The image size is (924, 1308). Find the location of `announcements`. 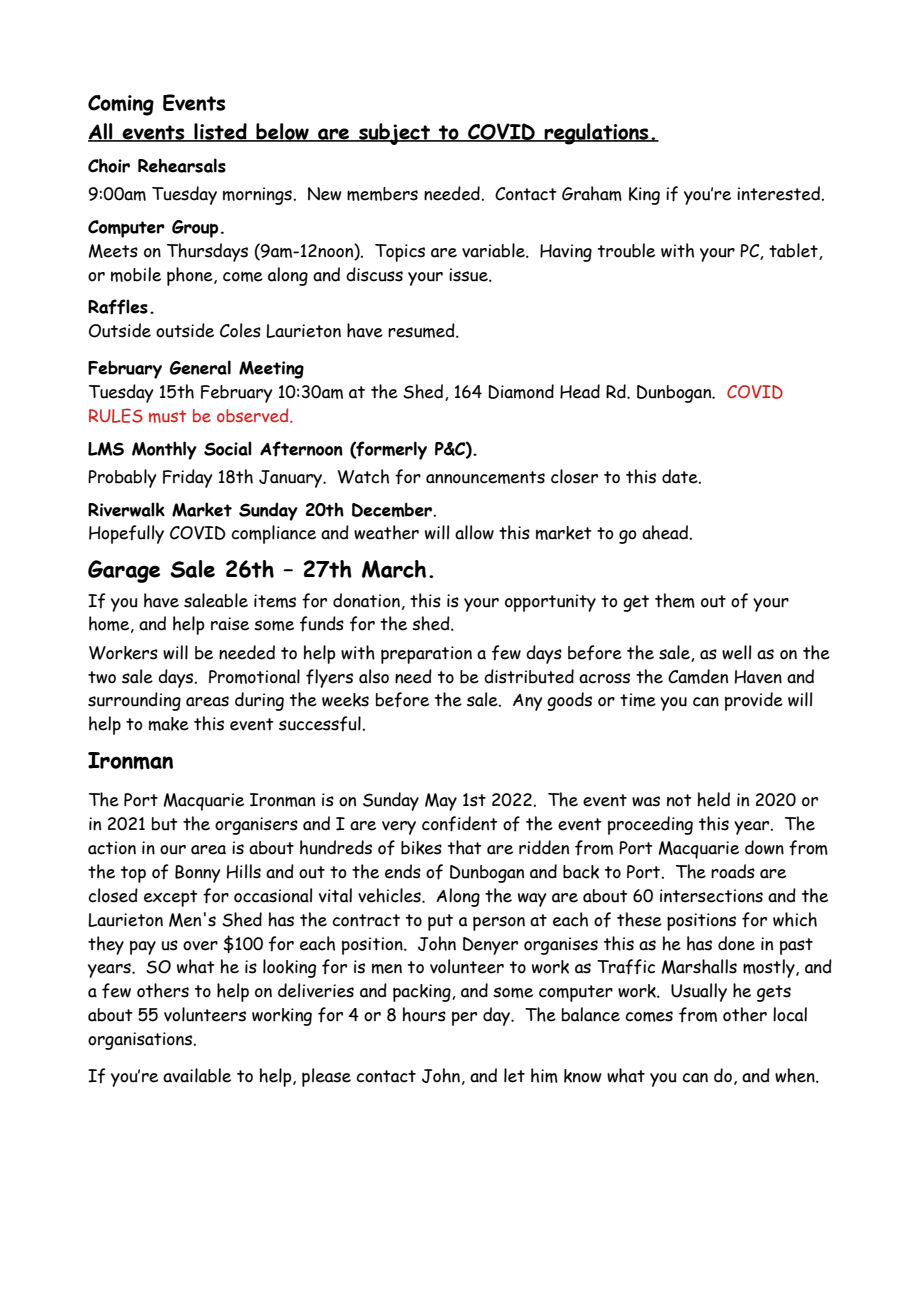

announcements is located at coordinates (485, 477).
